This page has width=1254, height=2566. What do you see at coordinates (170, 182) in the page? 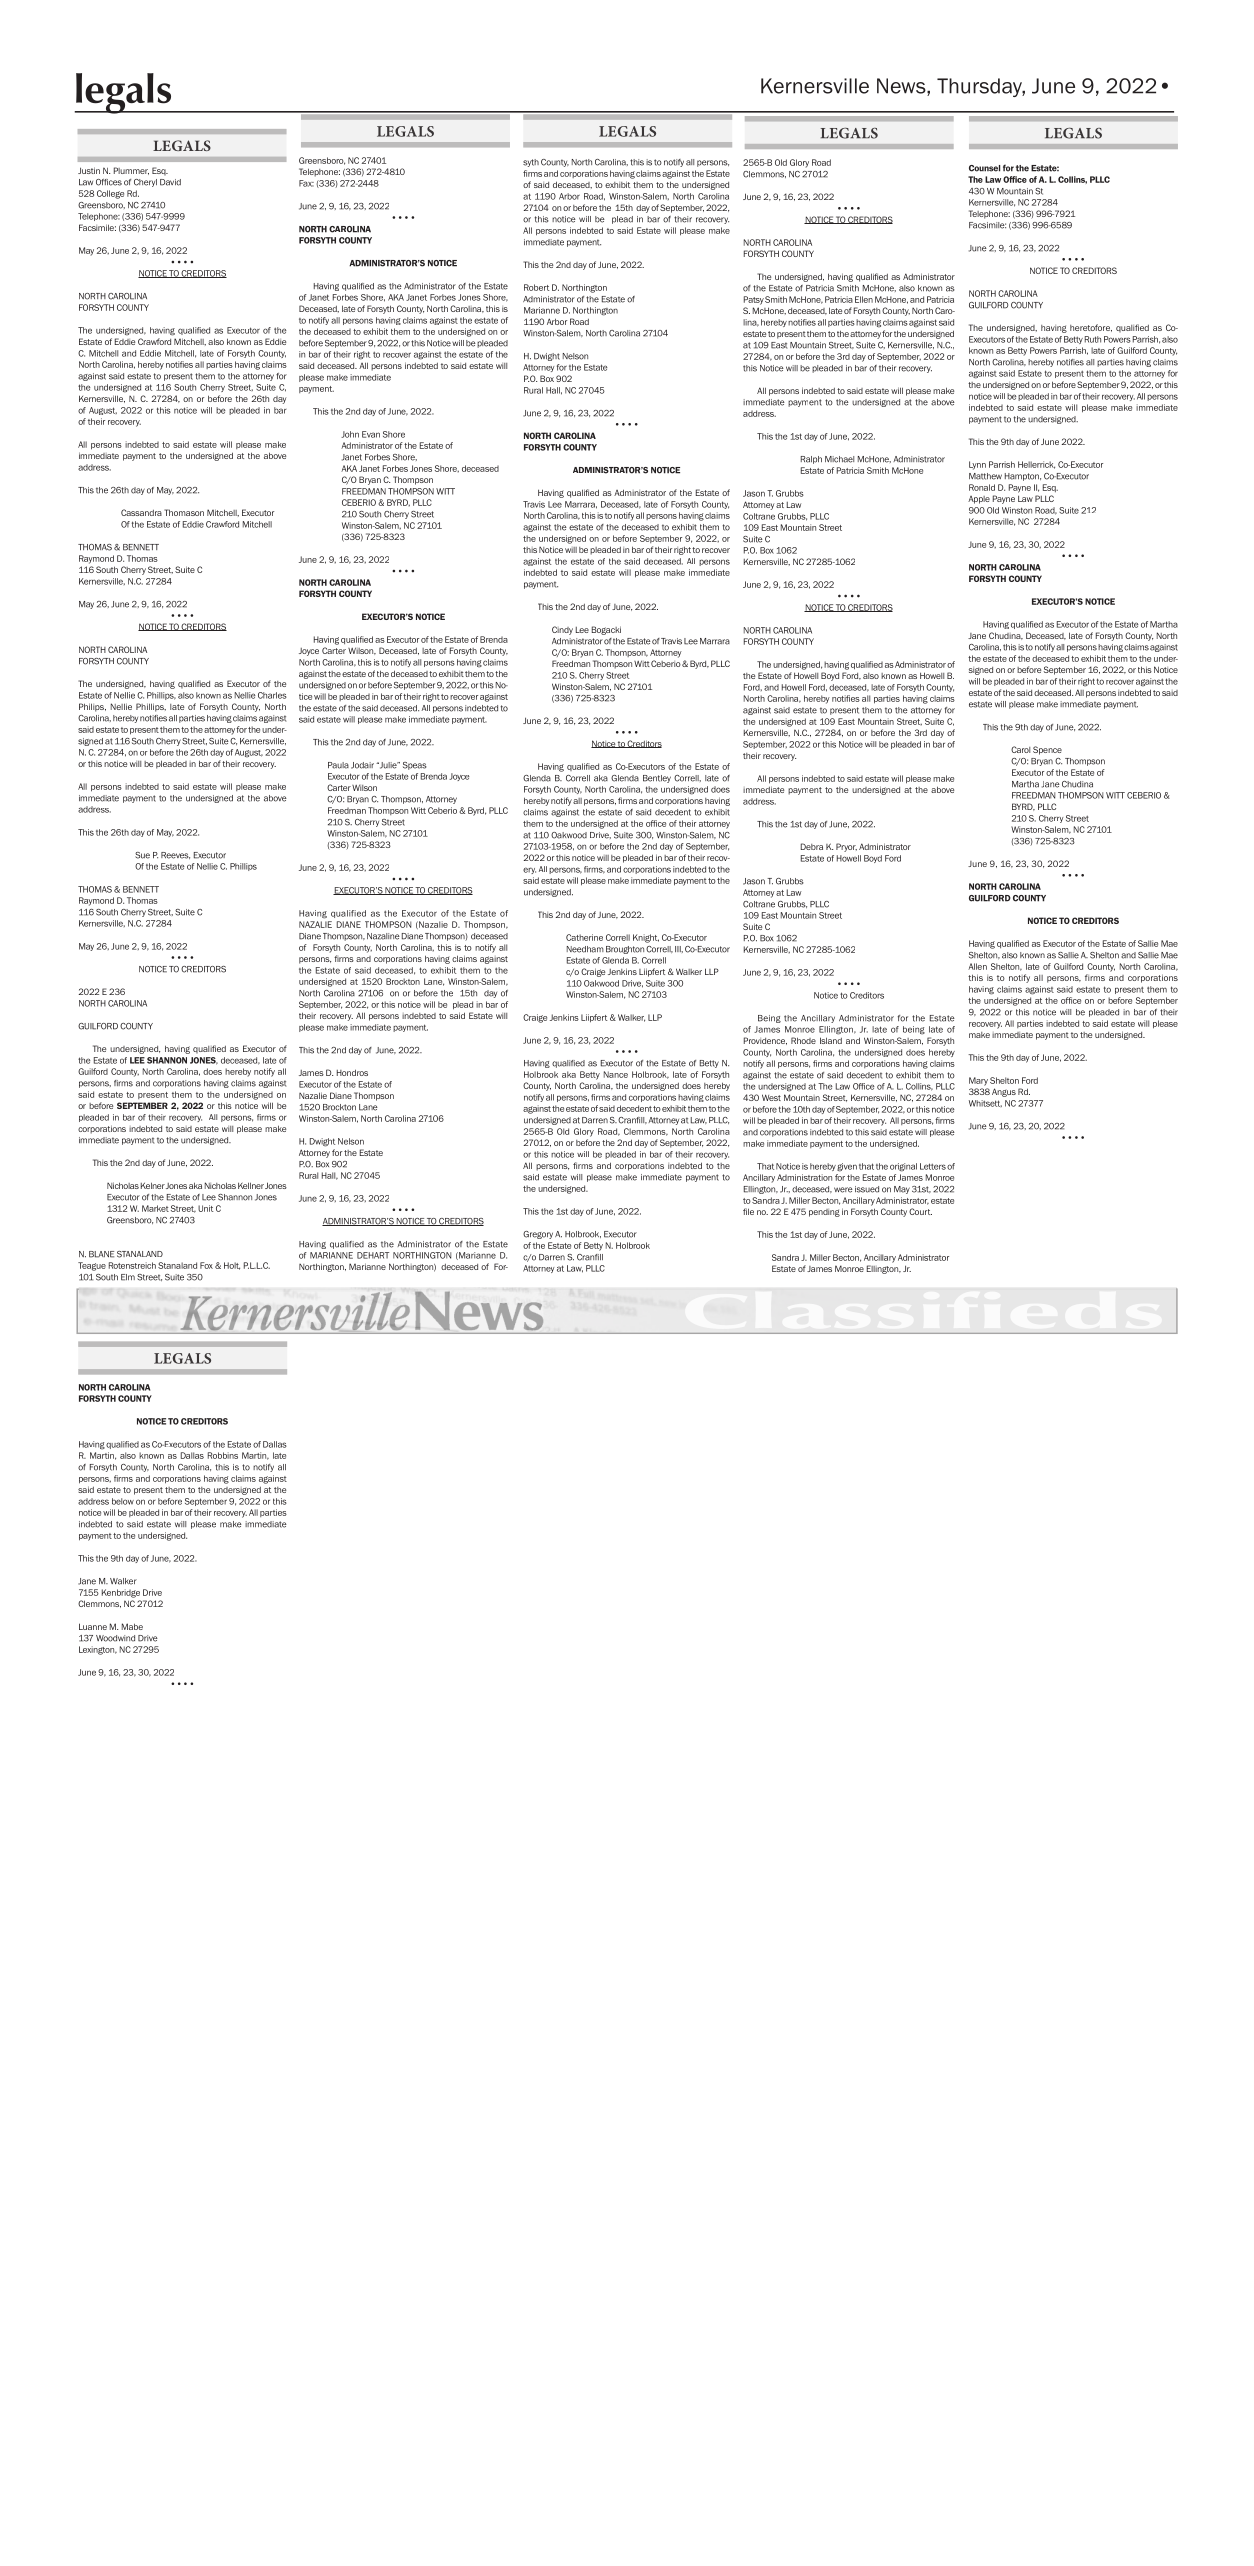
I see `David` at bounding box center [170, 182].
